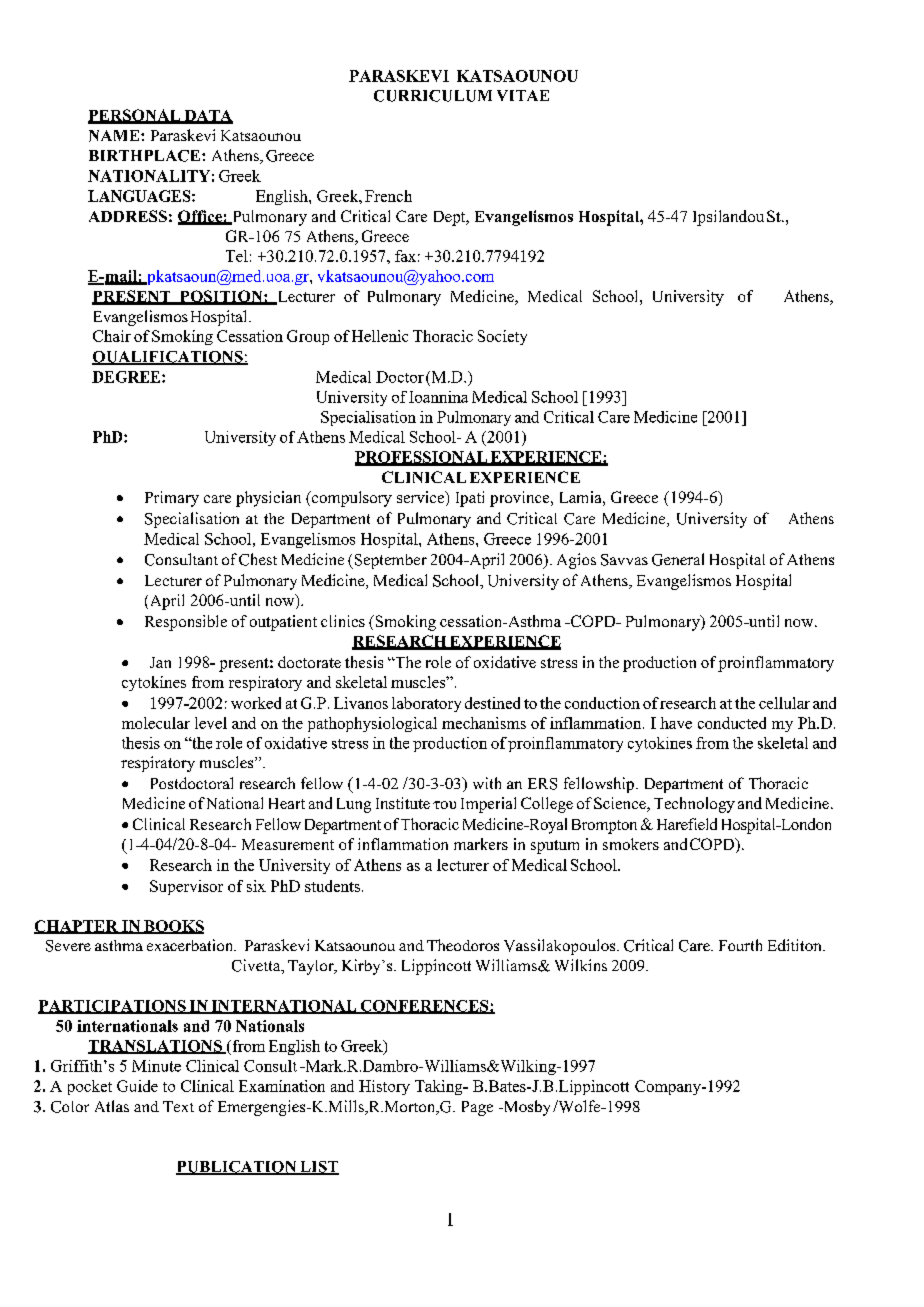 This screenshot has width=924, height=1307. What do you see at coordinates (172, 499) in the screenshot?
I see `Primary` at bounding box center [172, 499].
